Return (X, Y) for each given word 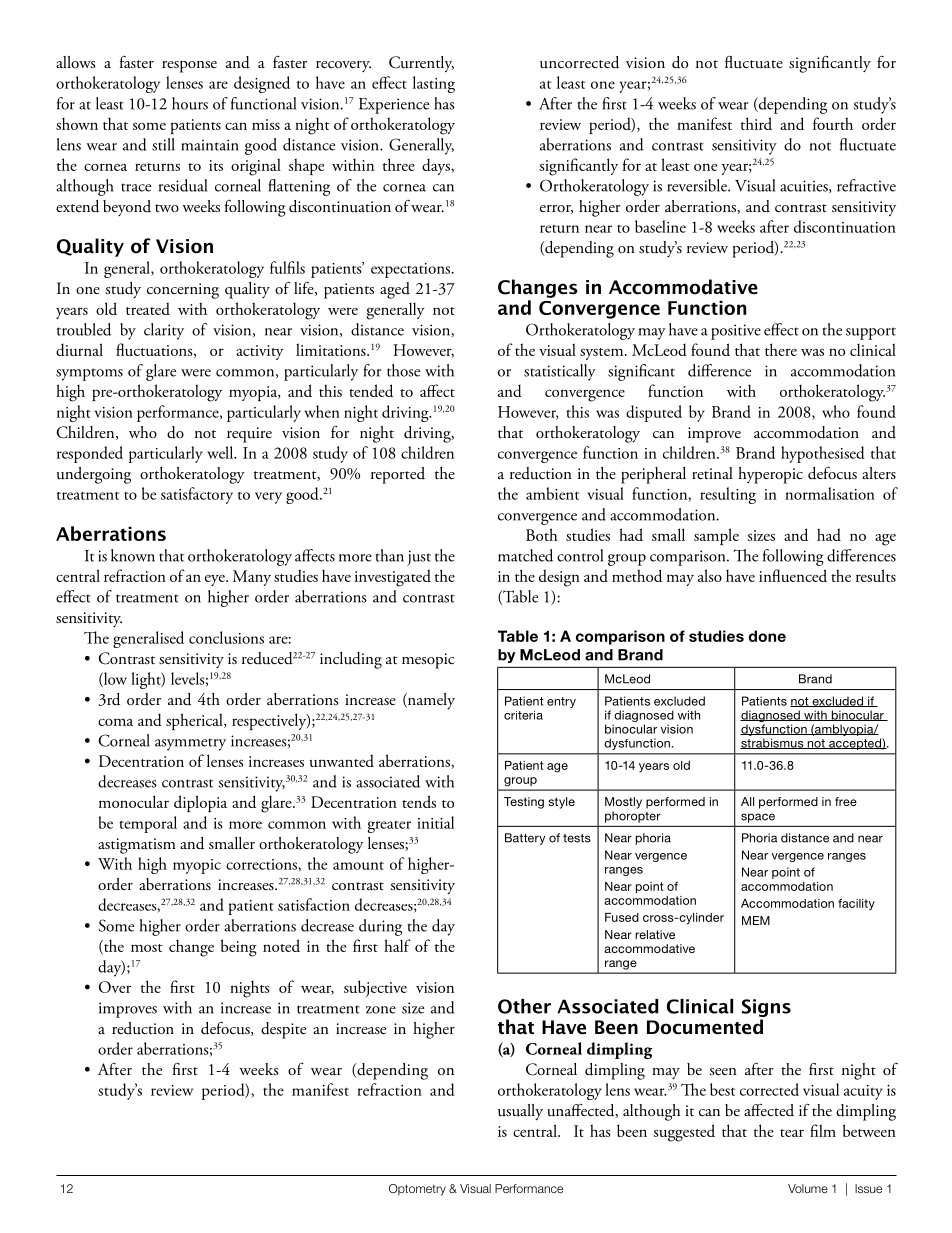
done (767, 636)
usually (520, 1112)
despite (283, 1030)
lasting (434, 84)
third (756, 123)
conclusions (226, 637)
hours (190, 103)
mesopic (428, 661)
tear (792, 1133)
